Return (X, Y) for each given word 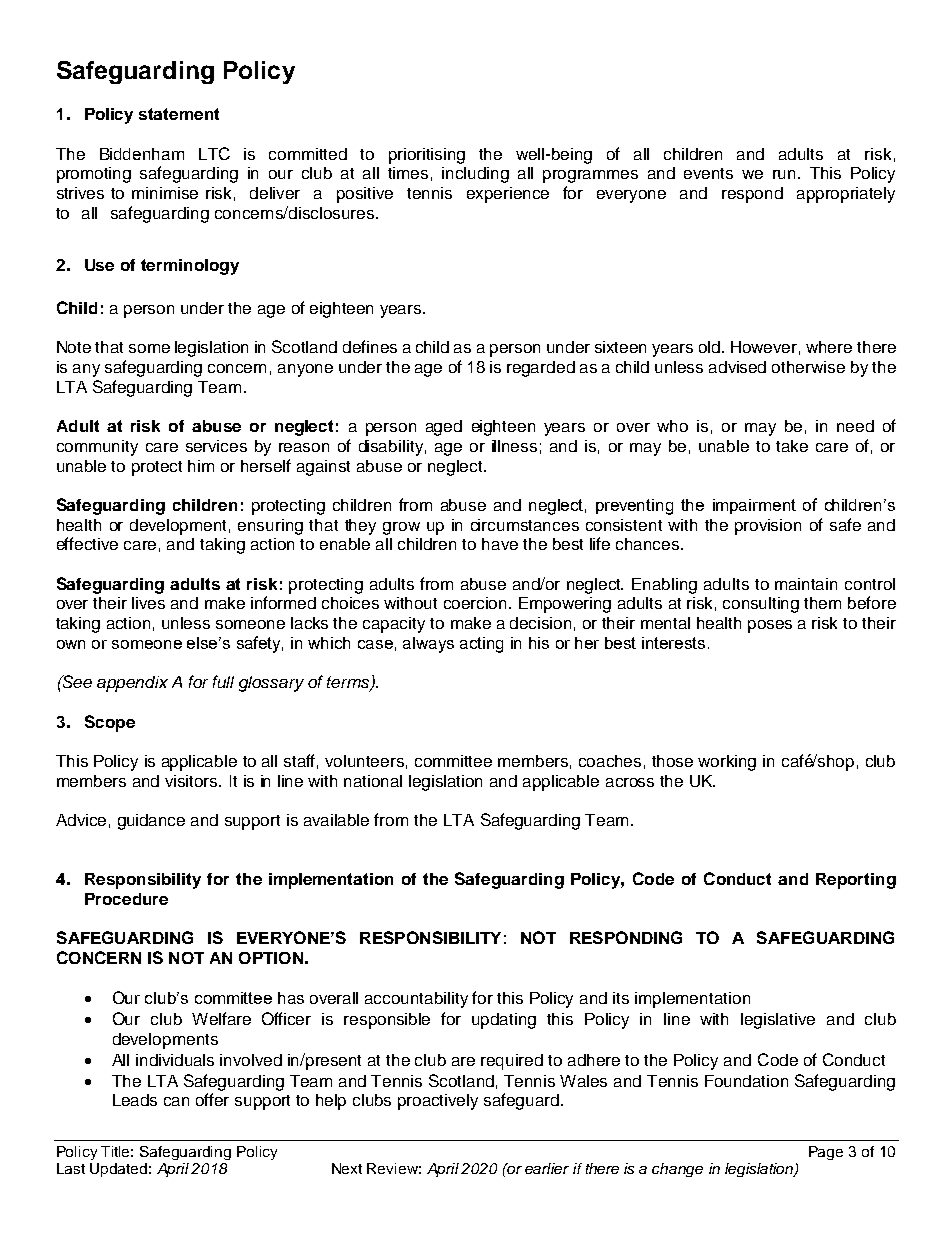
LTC (214, 153)
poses (770, 626)
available (336, 820)
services (216, 446)
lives (148, 603)
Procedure (126, 899)
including (475, 175)
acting (481, 645)
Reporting (856, 881)
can (176, 1101)
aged (444, 428)
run (786, 174)
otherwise (808, 367)
